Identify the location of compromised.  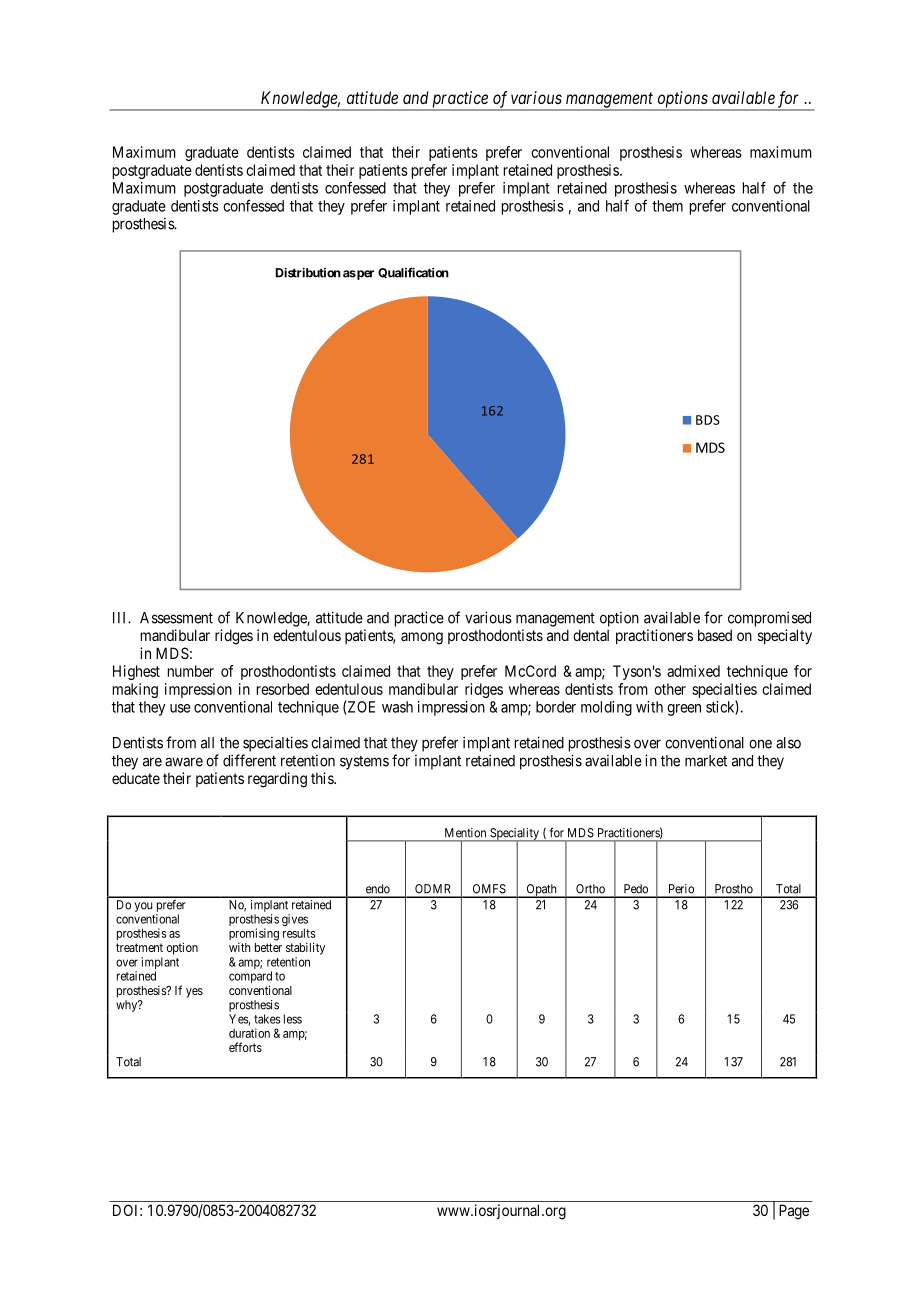
(769, 619).
